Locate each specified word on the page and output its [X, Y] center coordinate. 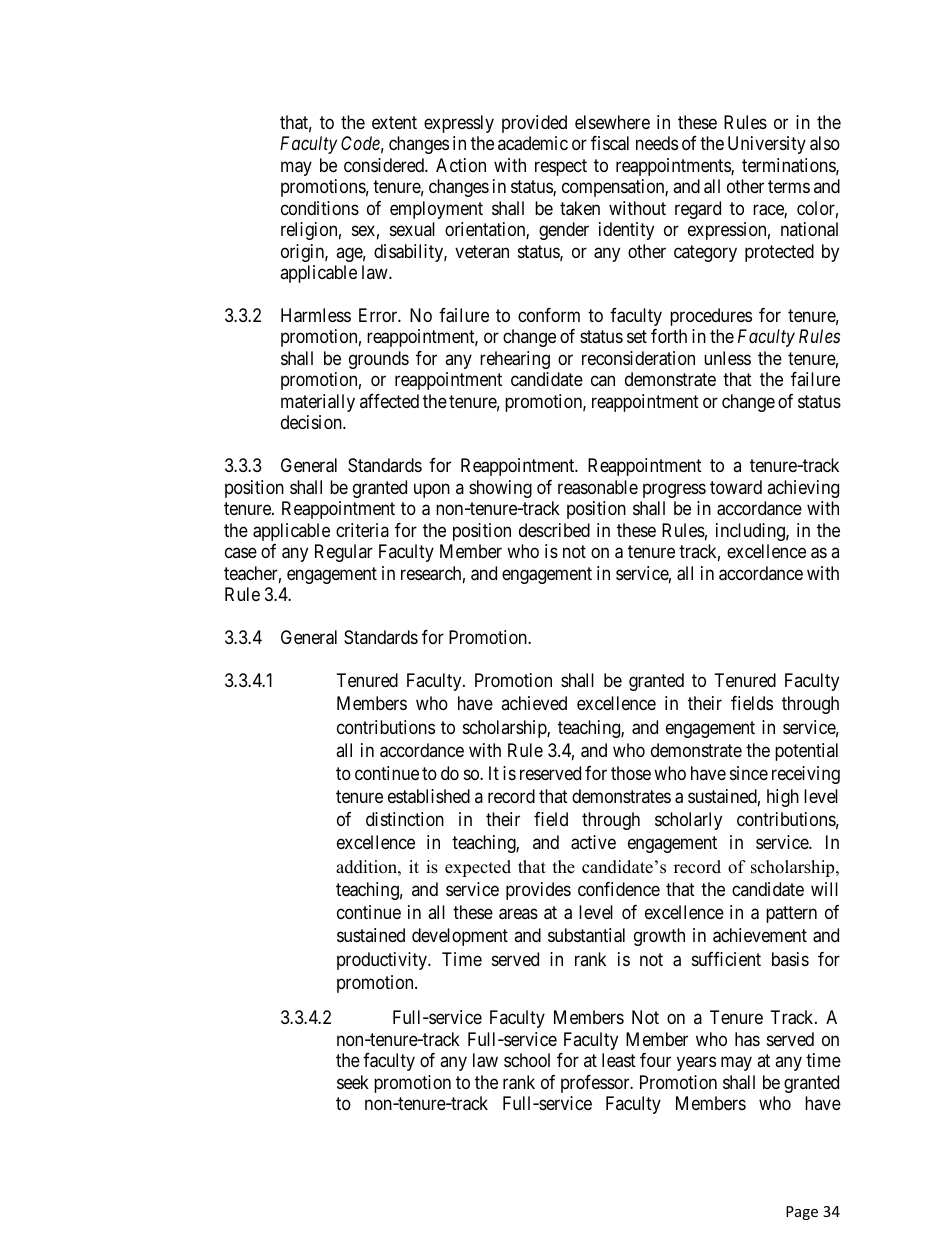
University [767, 145]
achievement [760, 935]
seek [353, 1082]
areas [518, 914]
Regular [344, 553]
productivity [383, 961]
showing [500, 489]
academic [533, 143]
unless [727, 358]
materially [318, 403]
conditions [320, 208]
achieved [534, 703]
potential [806, 752]
